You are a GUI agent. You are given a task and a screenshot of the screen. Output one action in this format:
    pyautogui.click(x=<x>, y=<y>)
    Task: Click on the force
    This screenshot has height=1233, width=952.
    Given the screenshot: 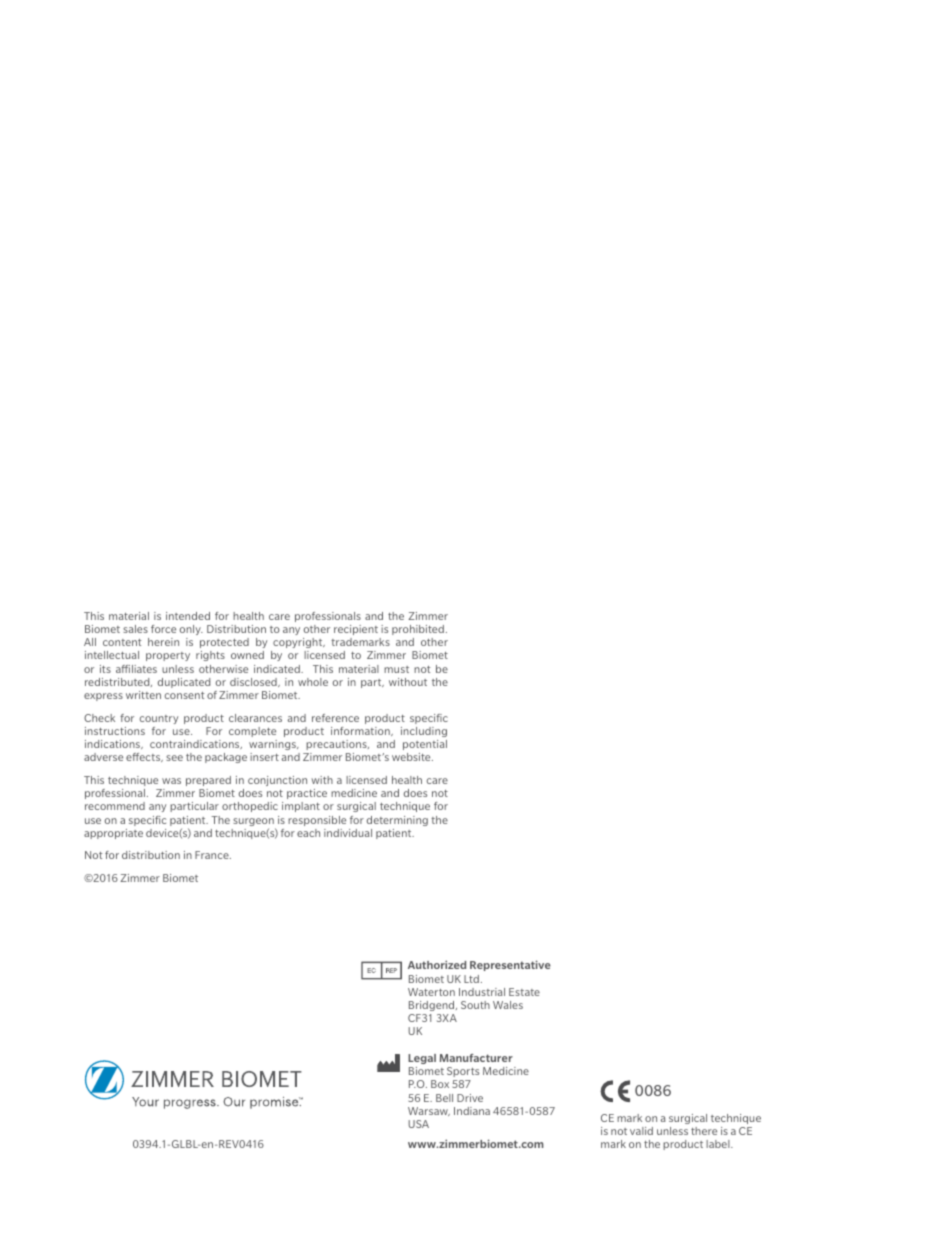 What is the action you would take?
    pyautogui.click(x=163, y=629)
